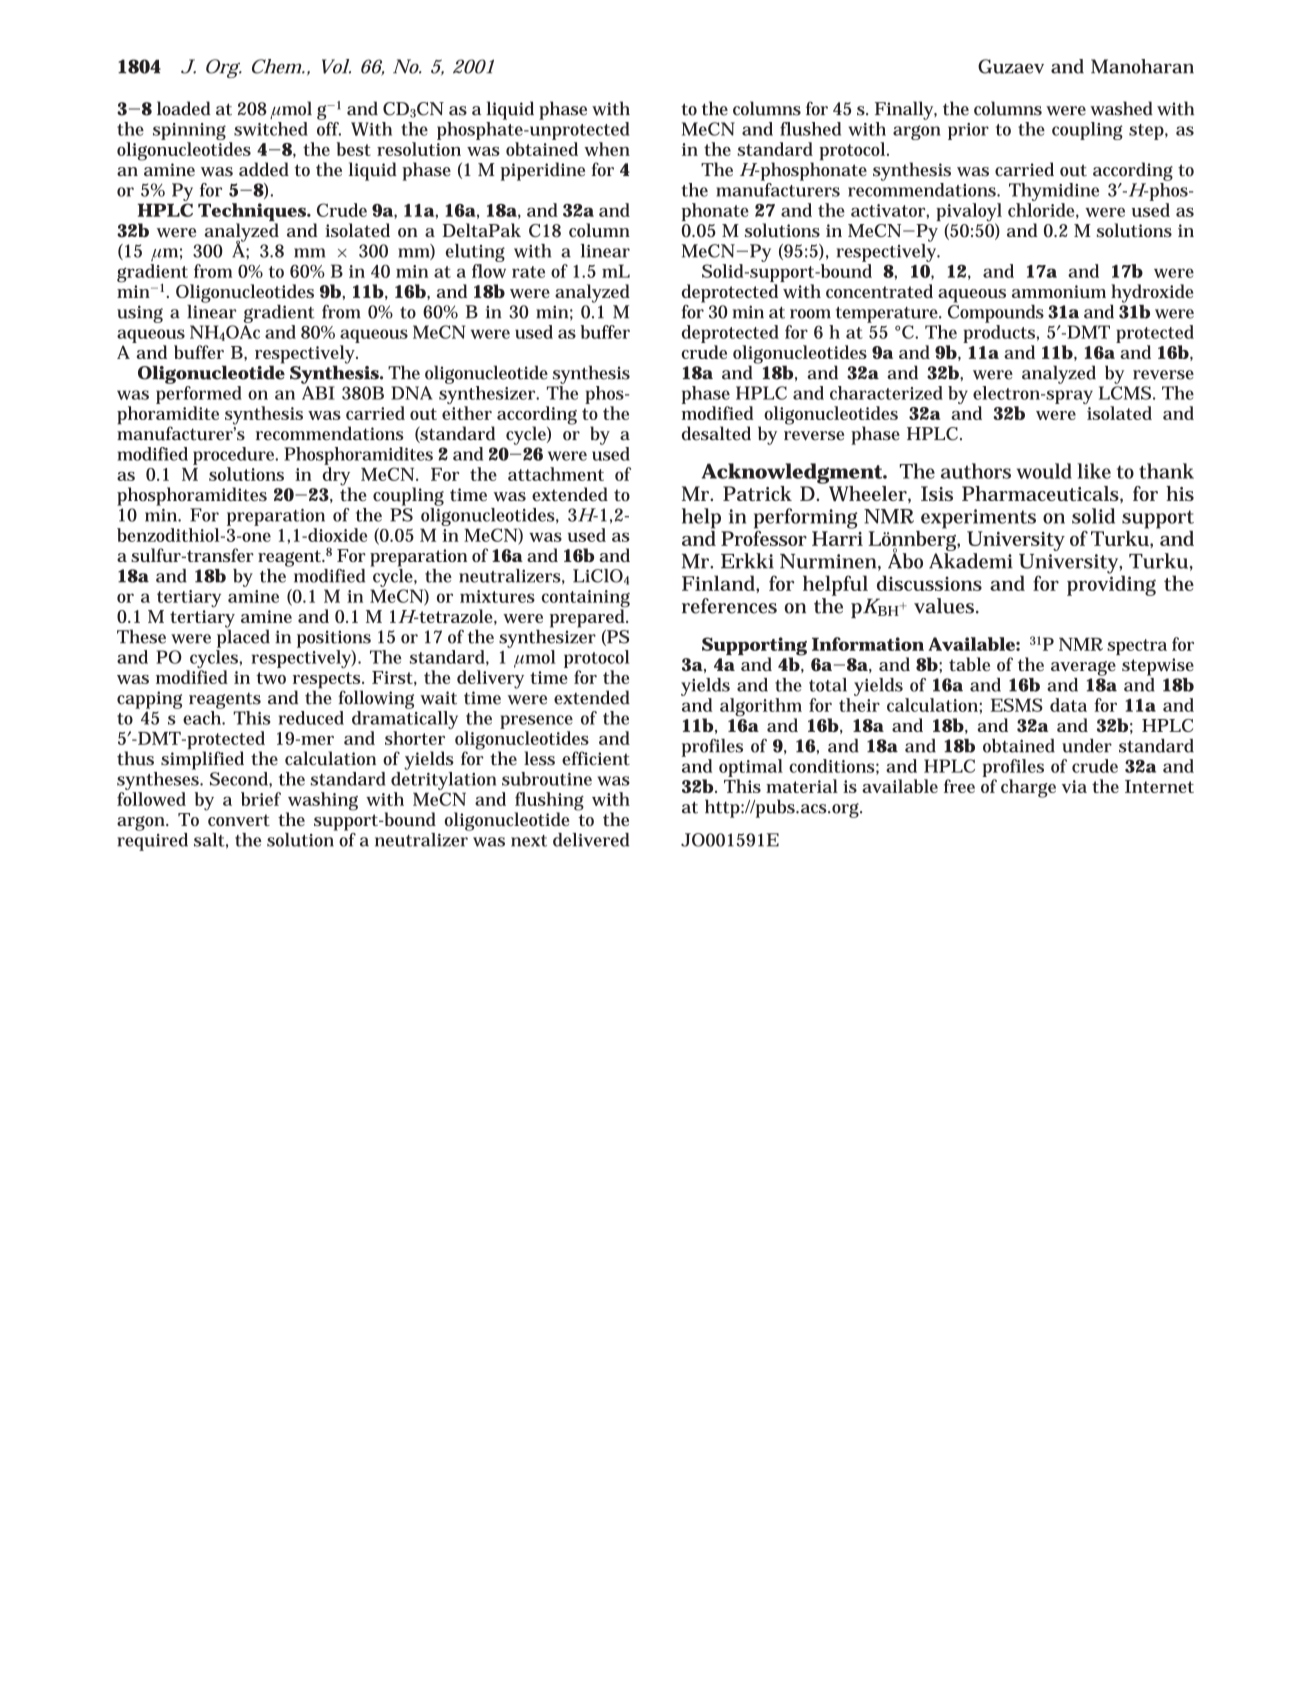 This page has width=1311, height=1697. I want to click on average, so click(1083, 668).
